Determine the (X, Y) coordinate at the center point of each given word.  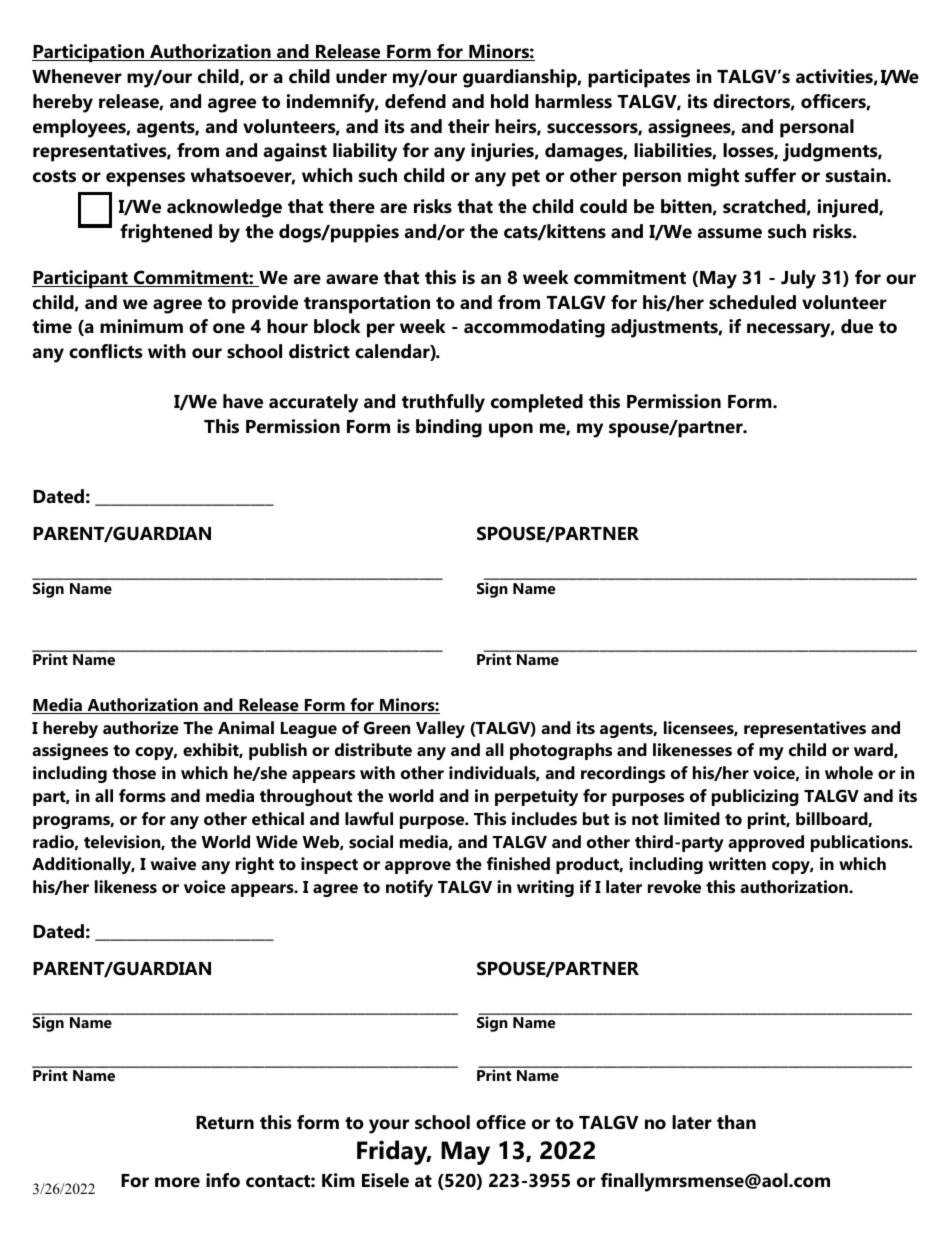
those (134, 772)
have (243, 401)
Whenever (77, 76)
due (857, 326)
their (469, 126)
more (177, 1182)
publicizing (755, 797)
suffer (770, 175)
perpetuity (536, 797)
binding (449, 428)
